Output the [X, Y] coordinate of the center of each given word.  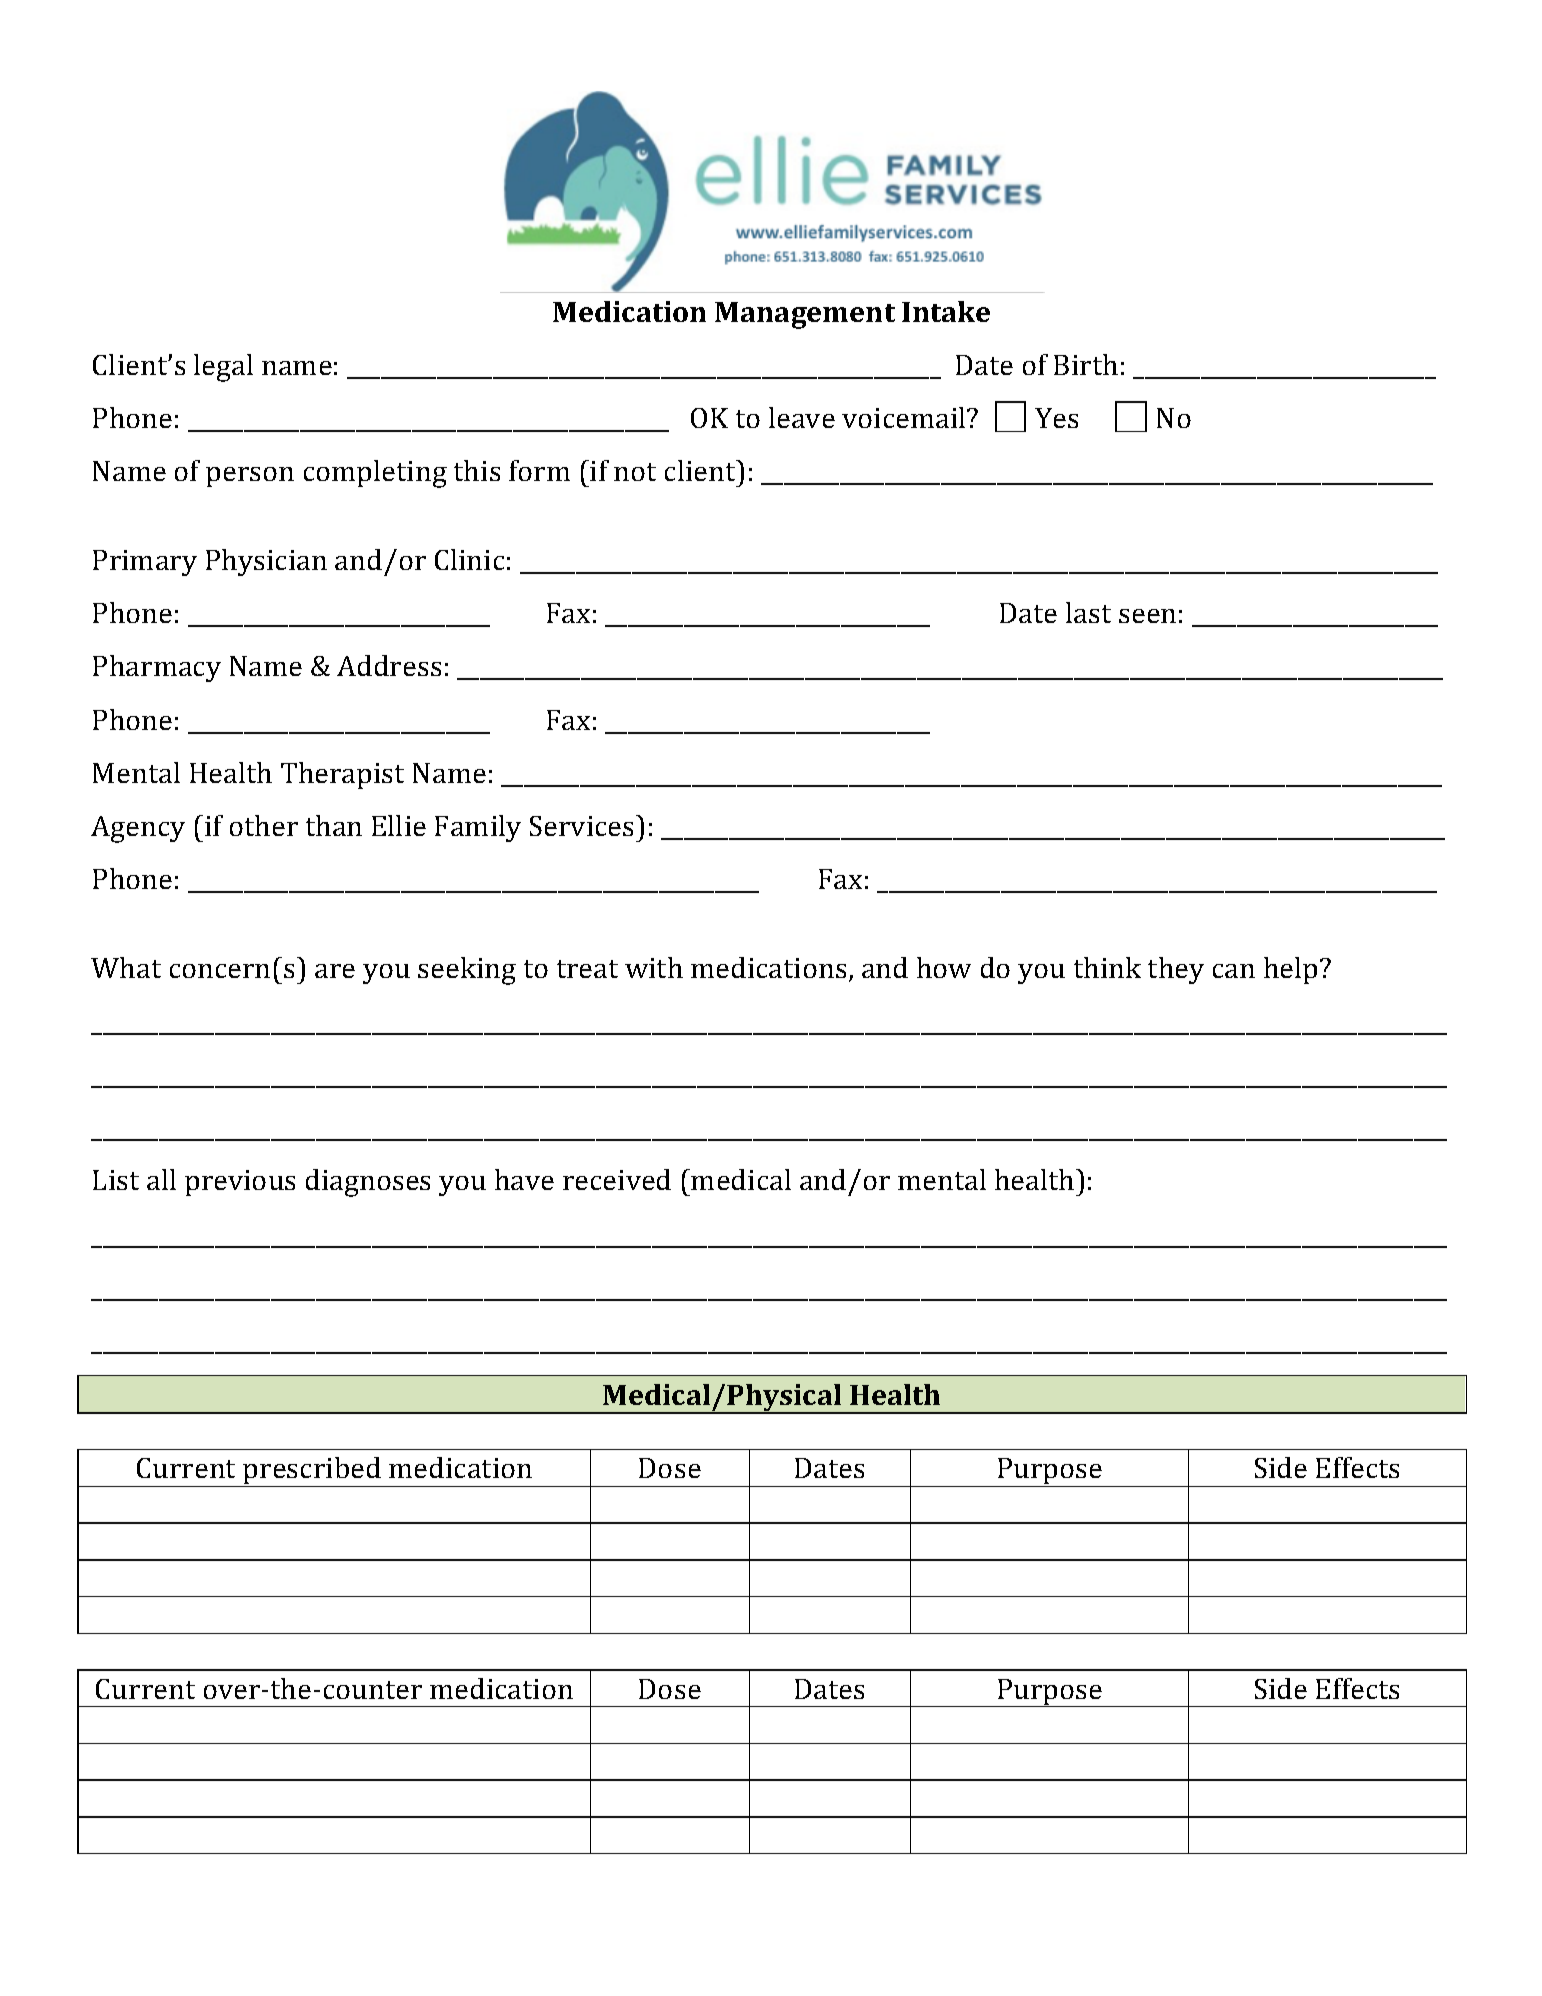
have [524, 1179]
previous [240, 1183]
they [1176, 970]
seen [1147, 616]
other [264, 825]
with [654, 967]
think [1107, 967]
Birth [1086, 364]
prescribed [312, 1472]
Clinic [469, 559]
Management [805, 315]
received [617, 1179]
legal [223, 368]
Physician [266, 562]
